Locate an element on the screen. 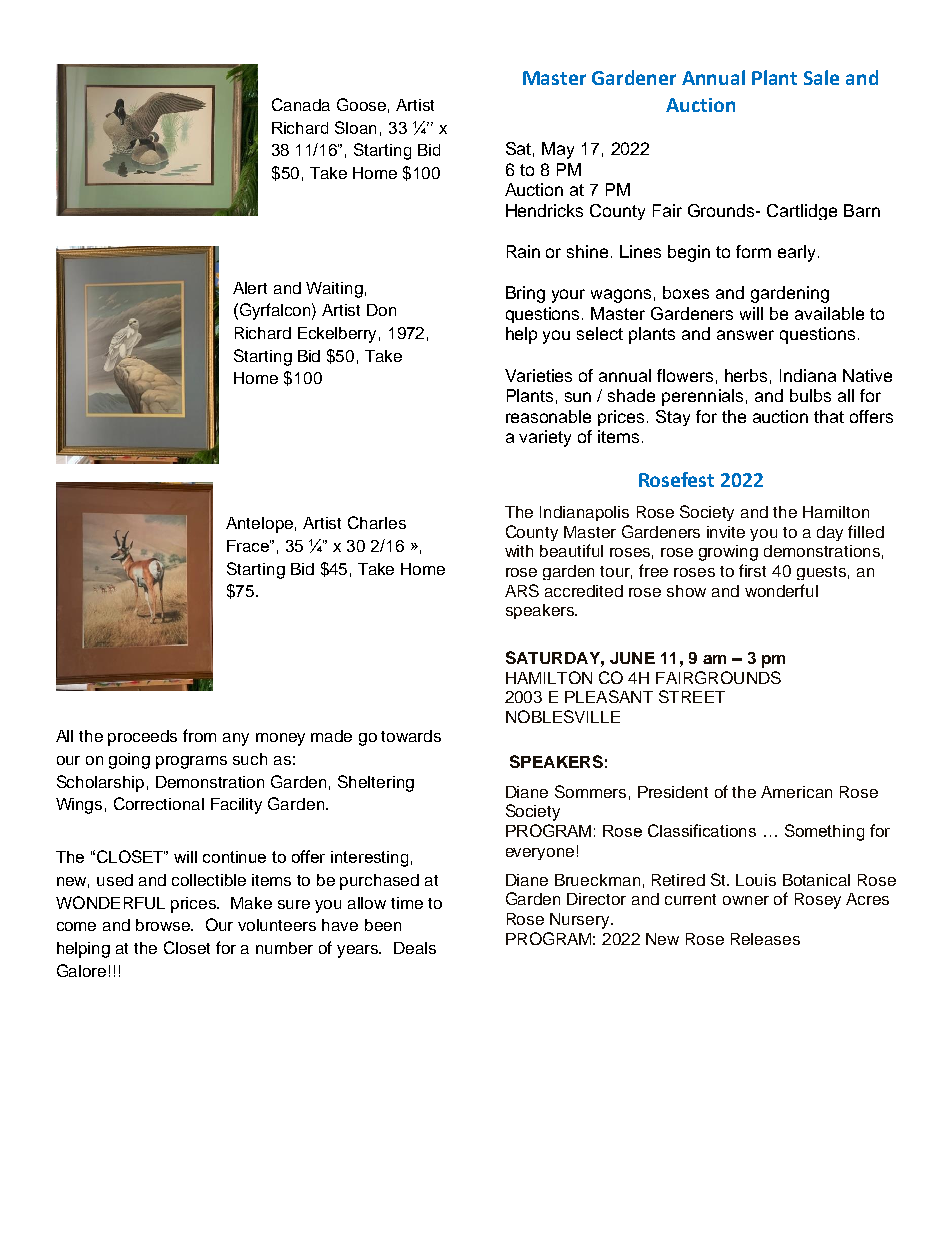  Goose is located at coordinates (361, 104).
